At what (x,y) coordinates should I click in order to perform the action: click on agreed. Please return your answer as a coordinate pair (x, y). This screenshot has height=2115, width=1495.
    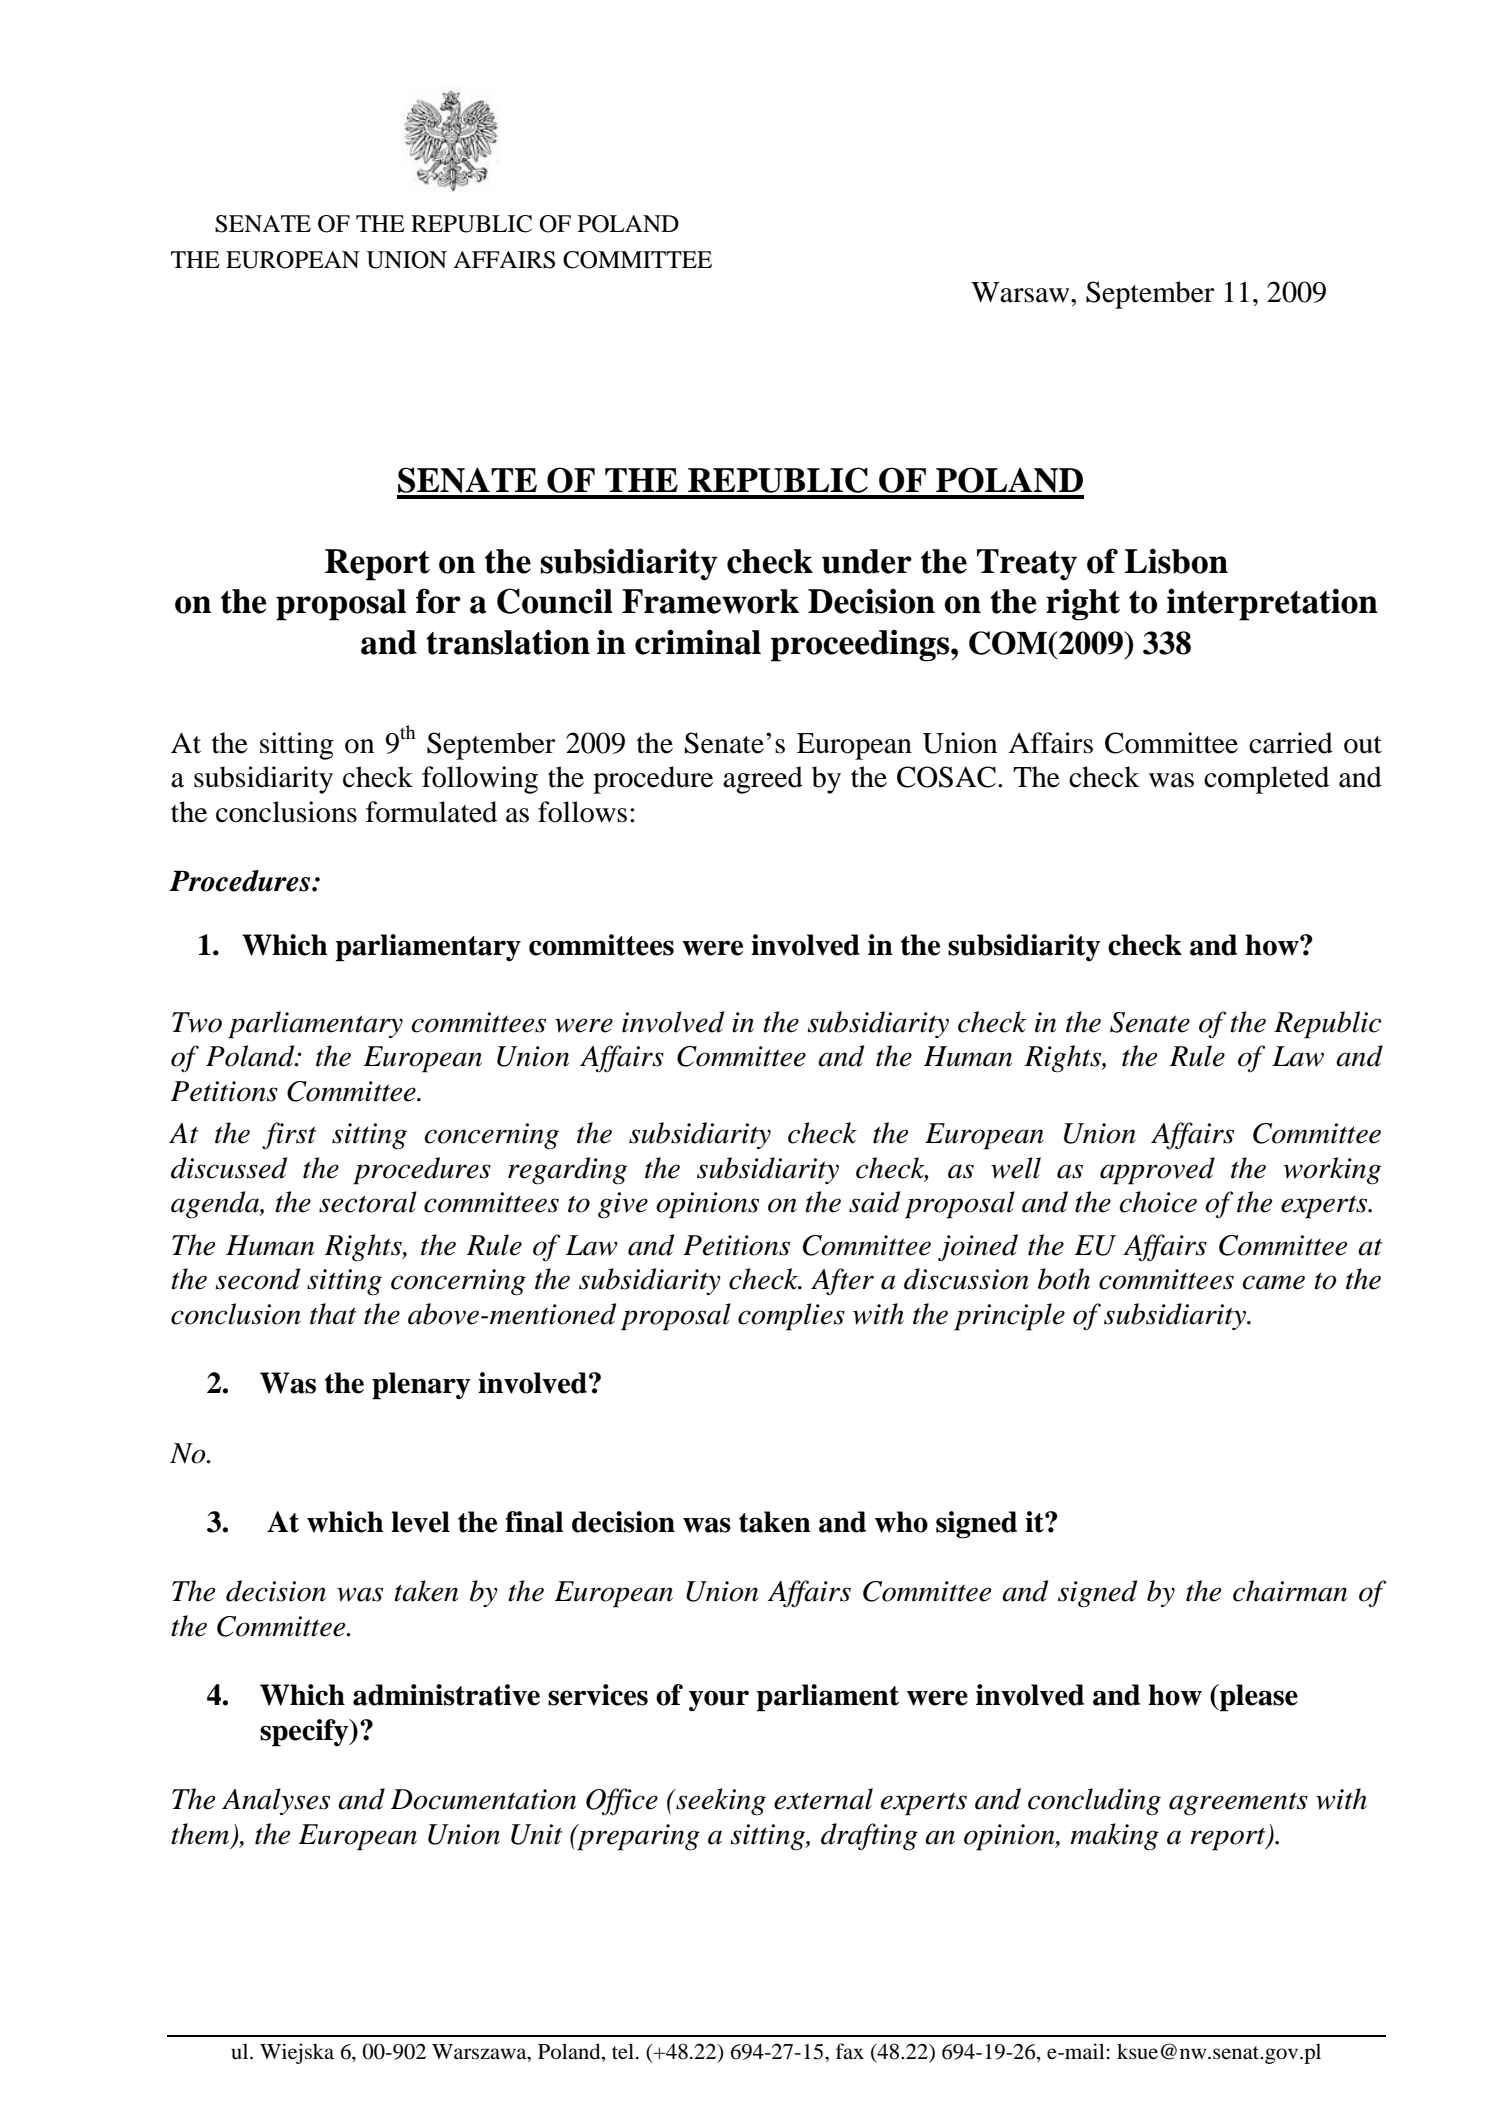
    Looking at the image, I should click on (763, 780).
